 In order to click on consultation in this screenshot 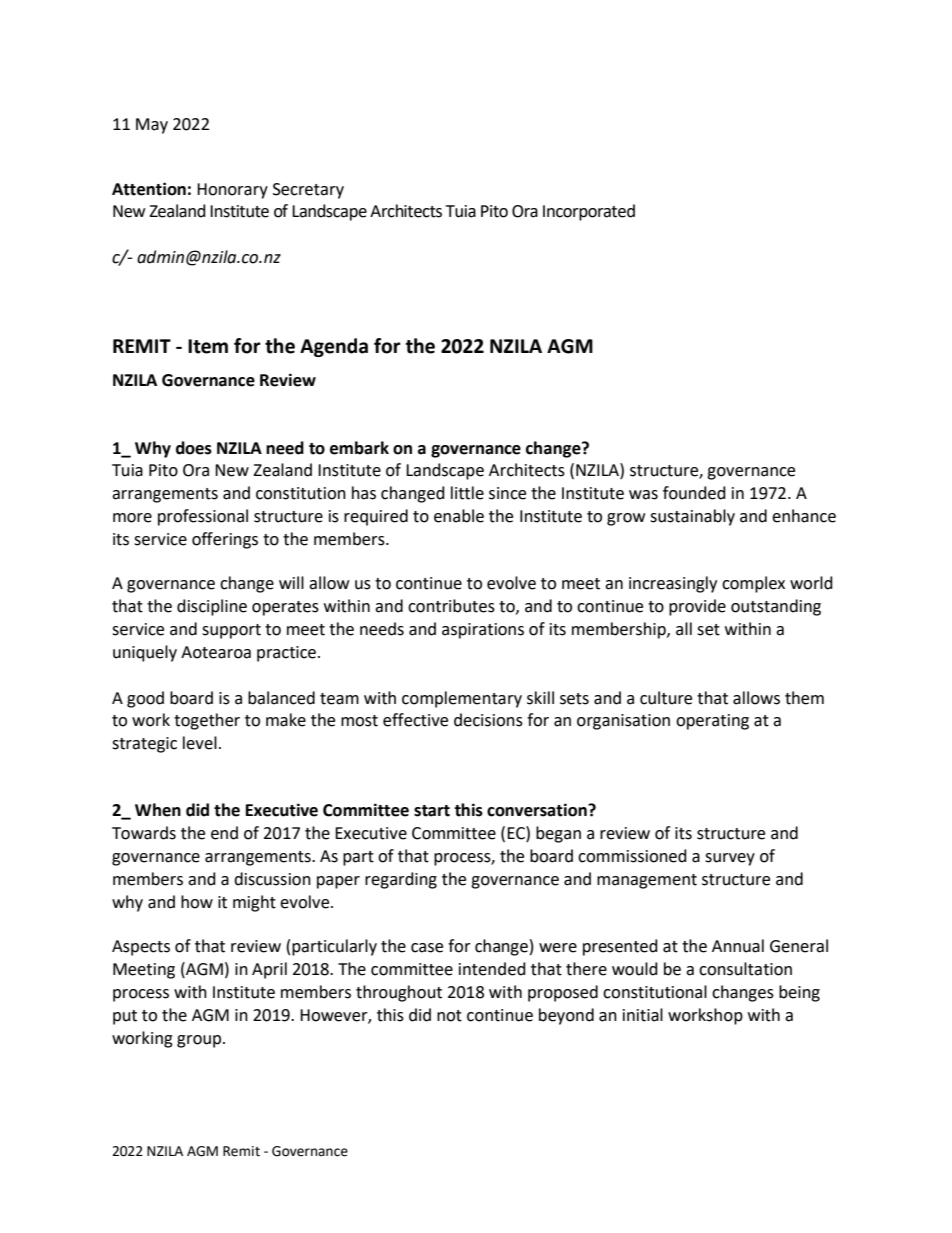, I will do `click(745, 969)`.
